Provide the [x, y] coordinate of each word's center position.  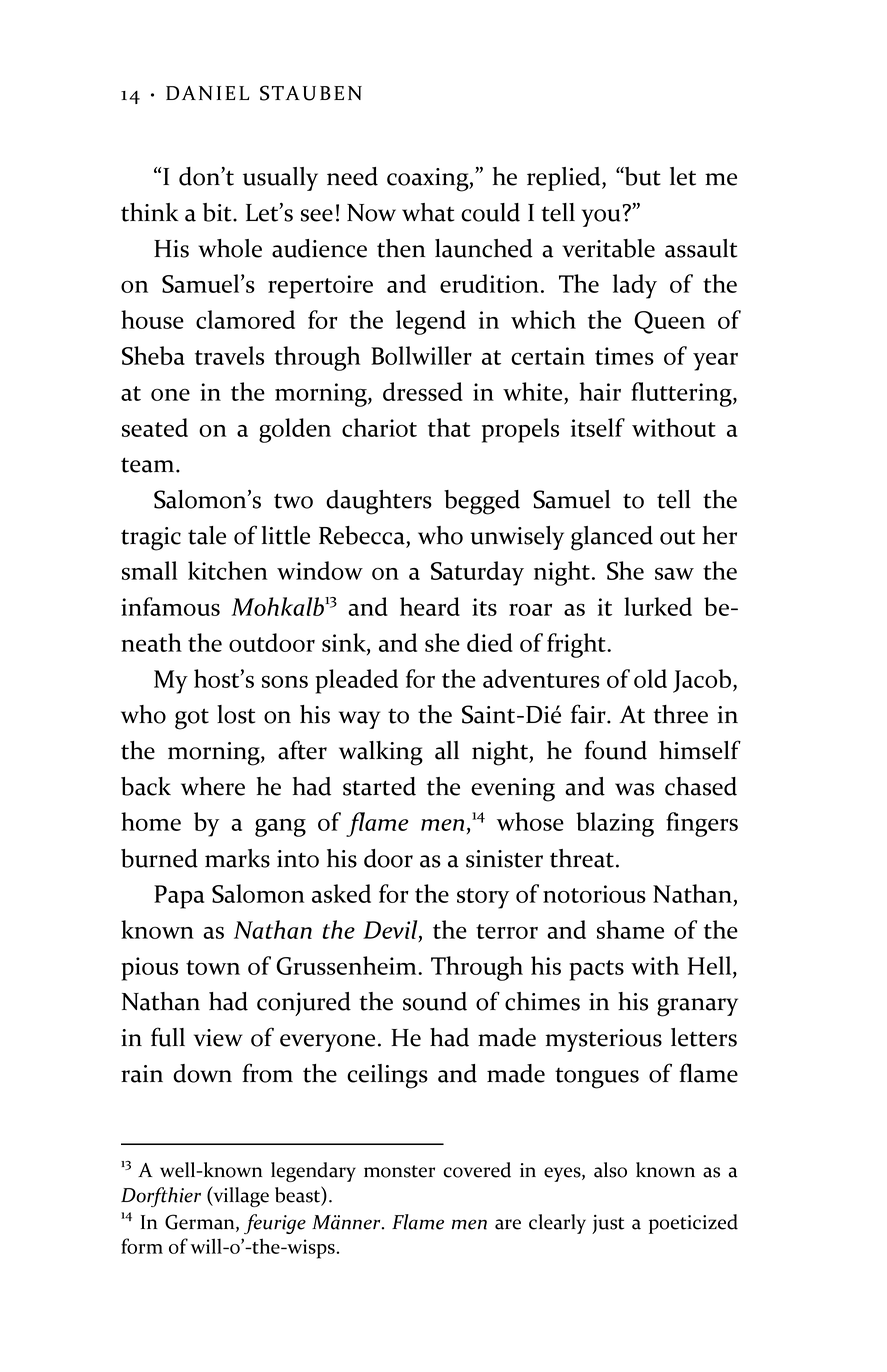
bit [218, 212]
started [379, 786]
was [634, 789]
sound [435, 1001]
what [428, 212]
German [201, 1223]
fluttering [682, 394]
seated [155, 427]
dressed [423, 391]
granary [697, 1007]
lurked [658, 606]
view [218, 1038]
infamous [170, 606]
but [642, 176]
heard [430, 606]
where [213, 786]
